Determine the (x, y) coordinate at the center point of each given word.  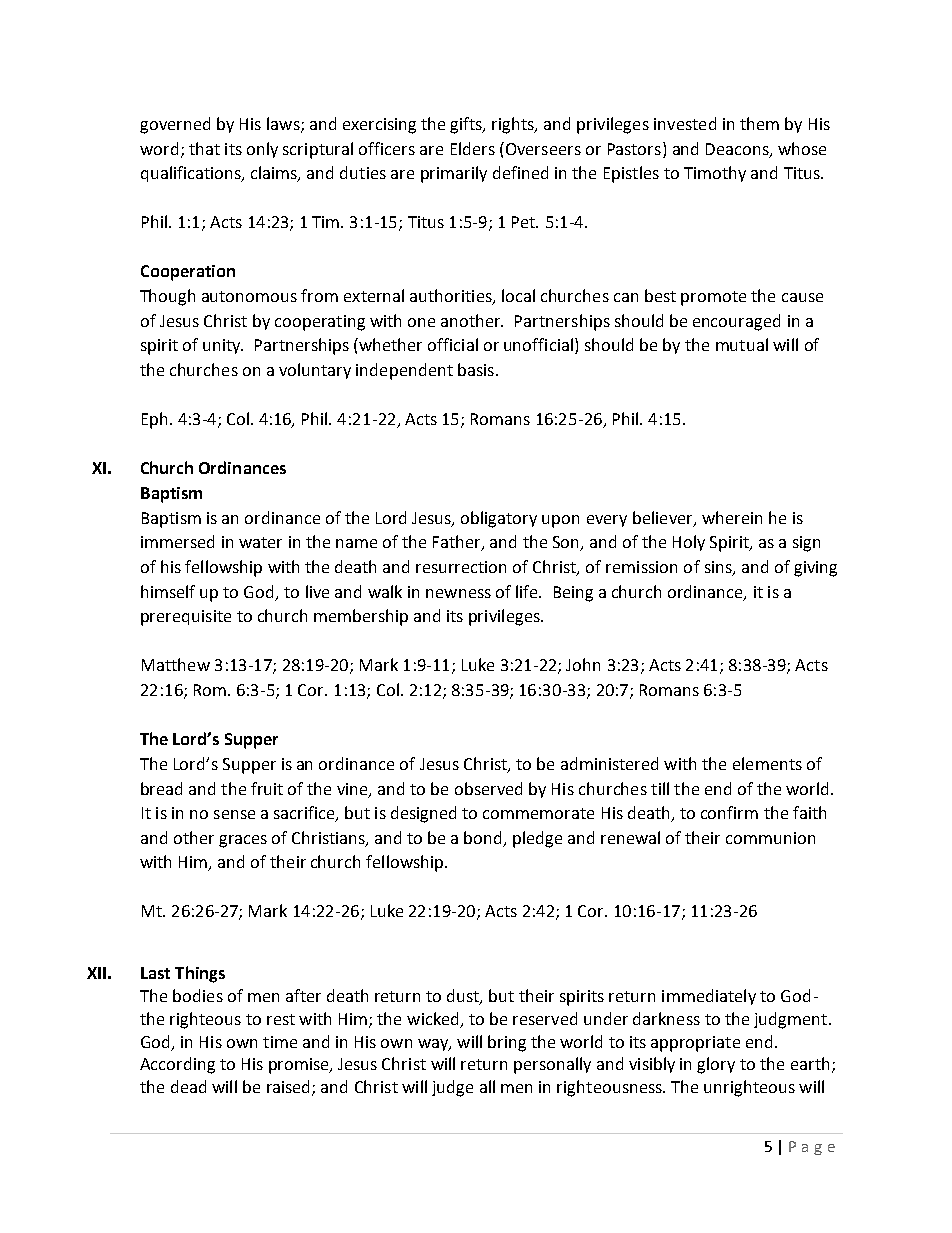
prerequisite (186, 618)
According (177, 1065)
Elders (473, 148)
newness (458, 593)
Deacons (738, 150)
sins (719, 568)
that (204, 148)
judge (452, 1088)
